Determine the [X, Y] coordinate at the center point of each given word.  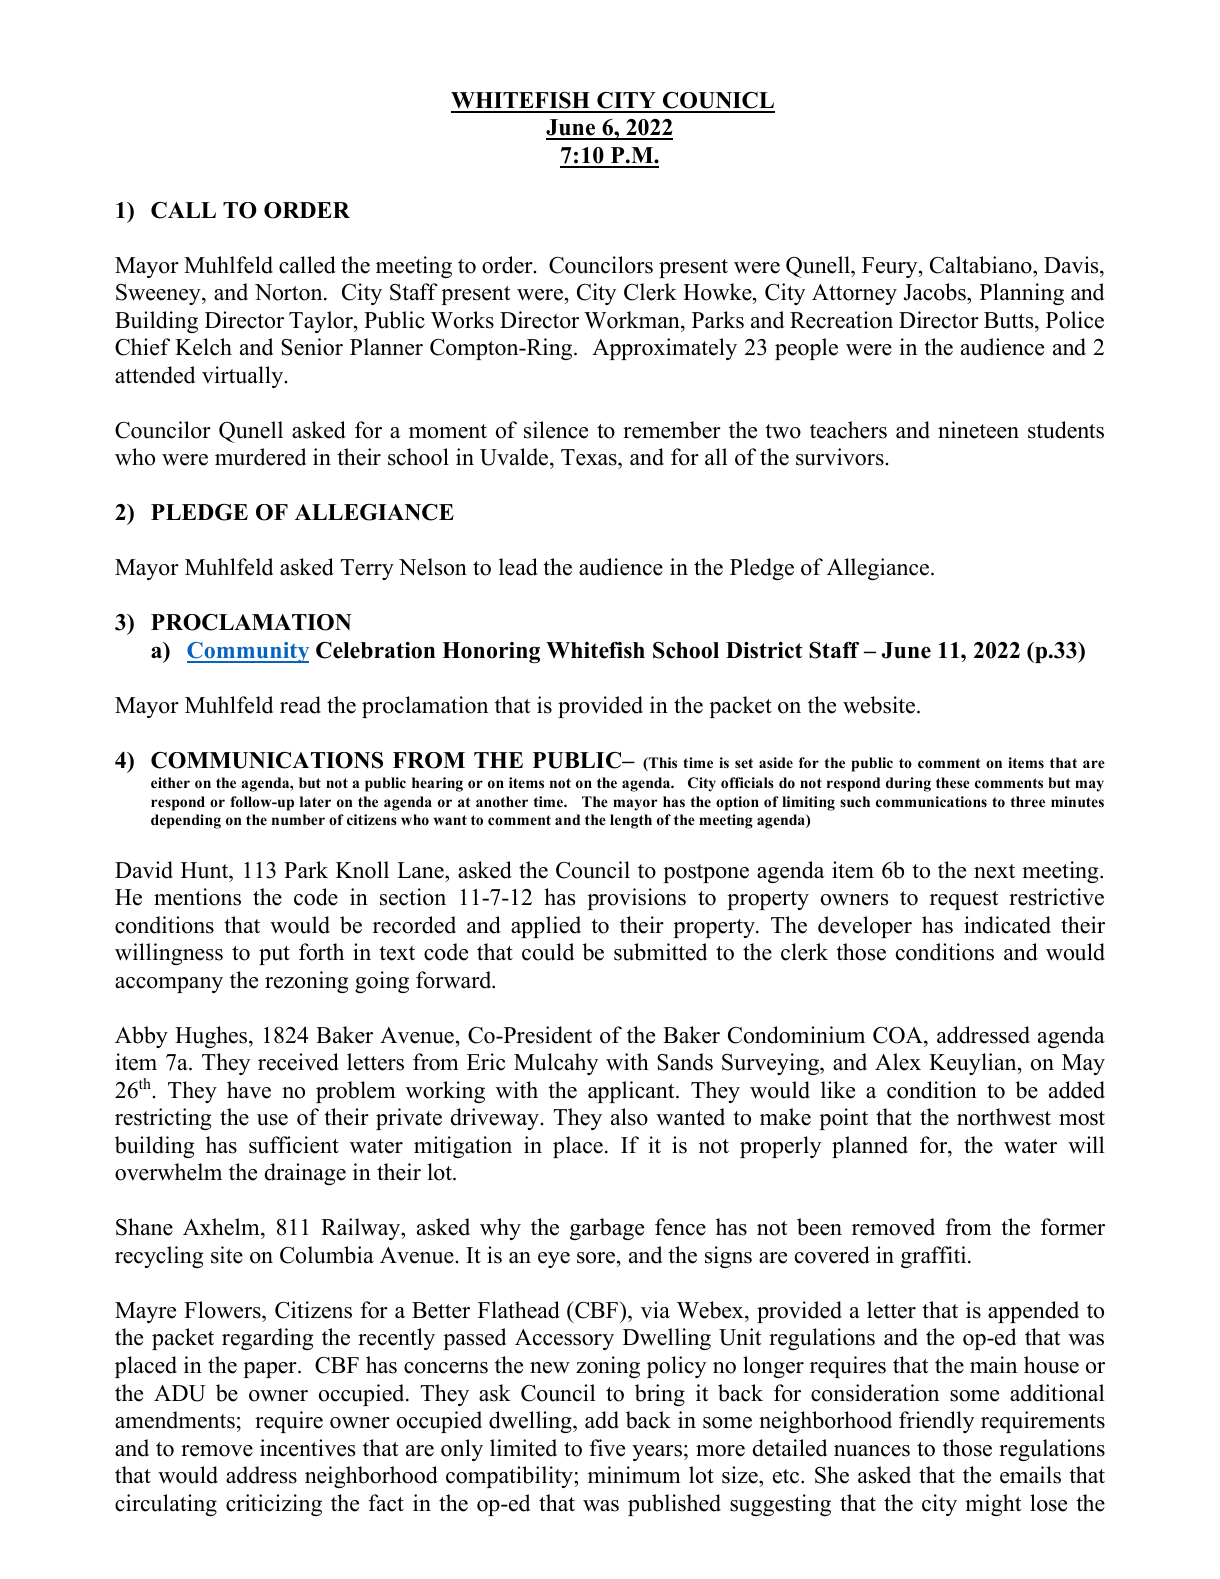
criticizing [274, 1505]
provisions [636, 899]
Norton [290, 292]
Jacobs [935, 292]
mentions [197, 897]
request [964, 900]
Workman [633, 320]
